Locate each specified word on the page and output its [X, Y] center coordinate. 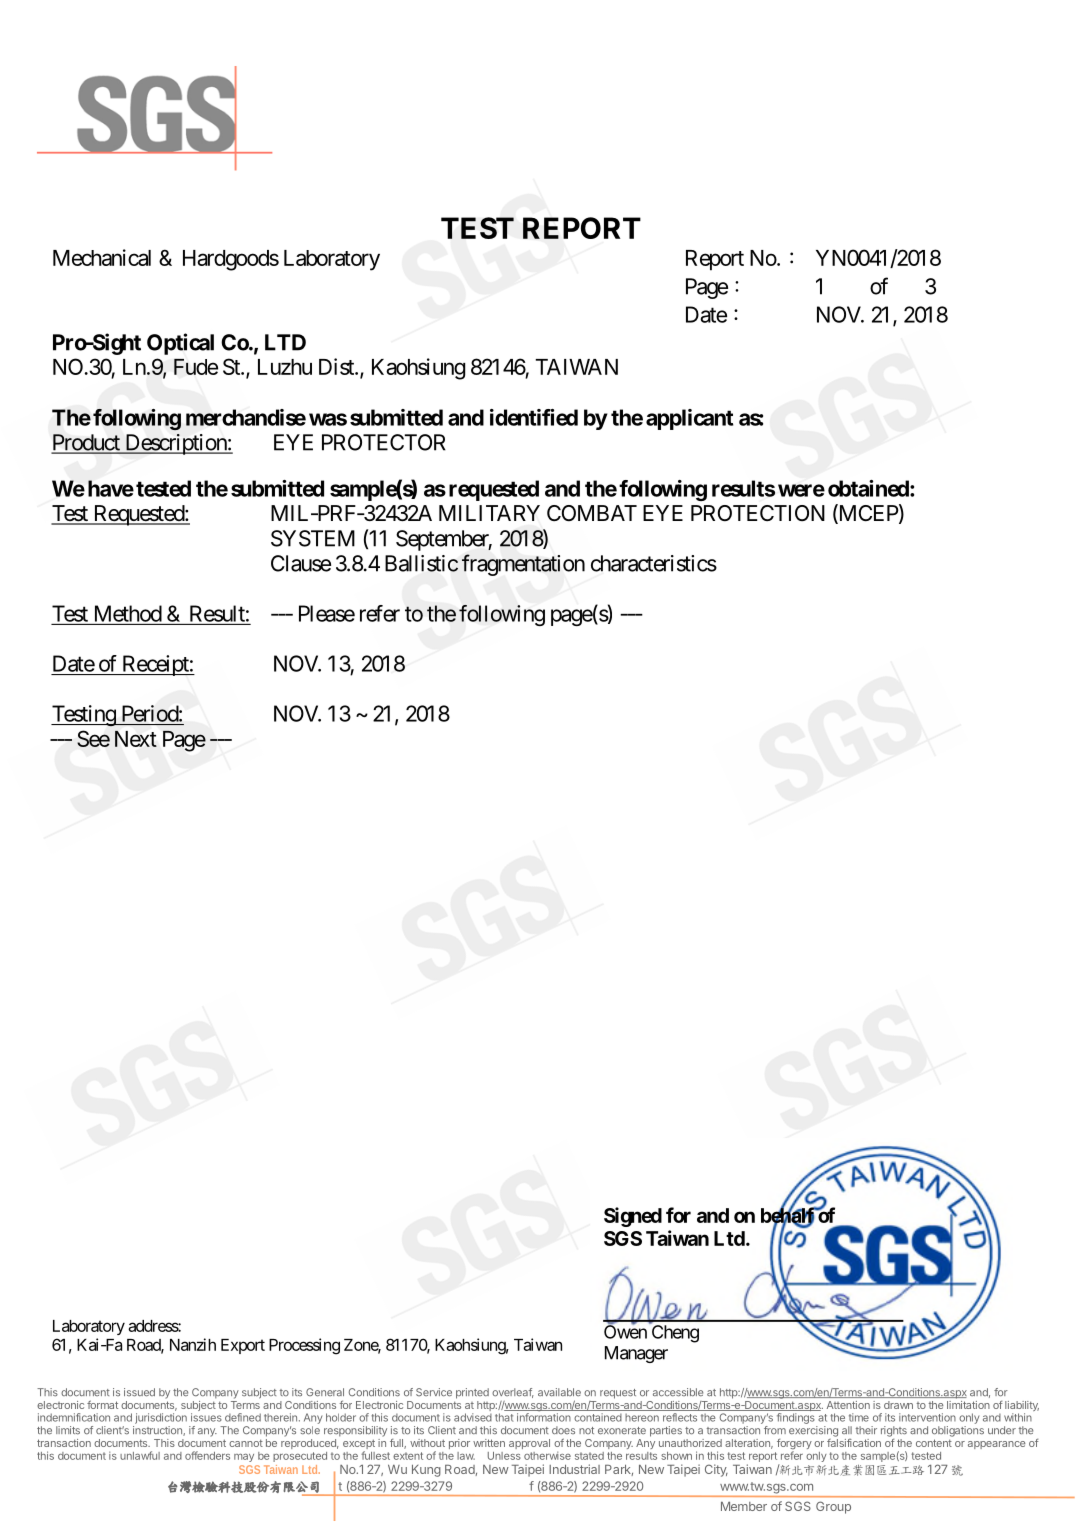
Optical [180, 344]
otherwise [547, 1455]
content [934, 1443]
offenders [207, 1455]
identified [534, 417]
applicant [689, 419]
